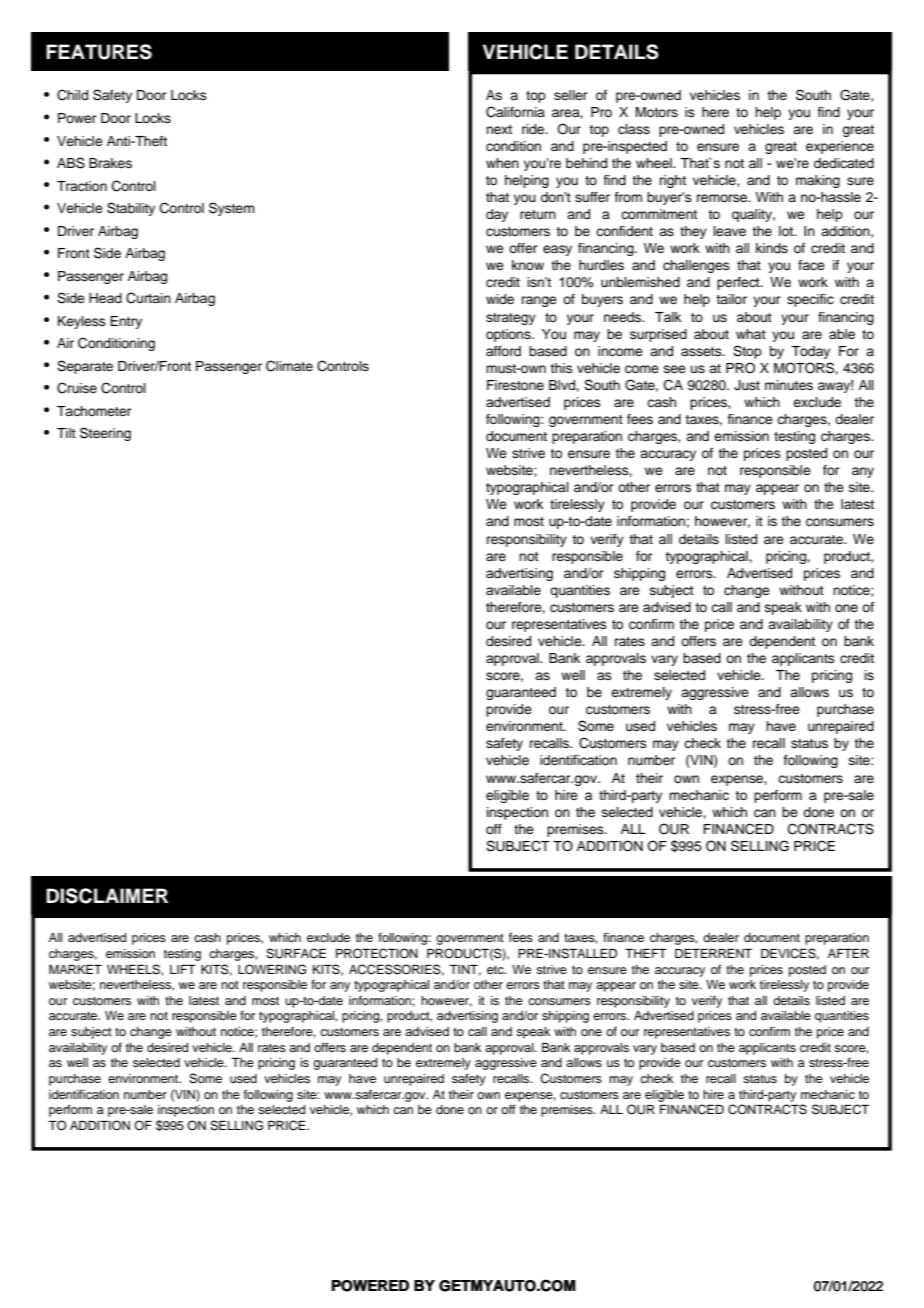  What do you see at coordinates (105, 434) in the screenshot?
I see `Steering` at bounding box center [105, 434].
